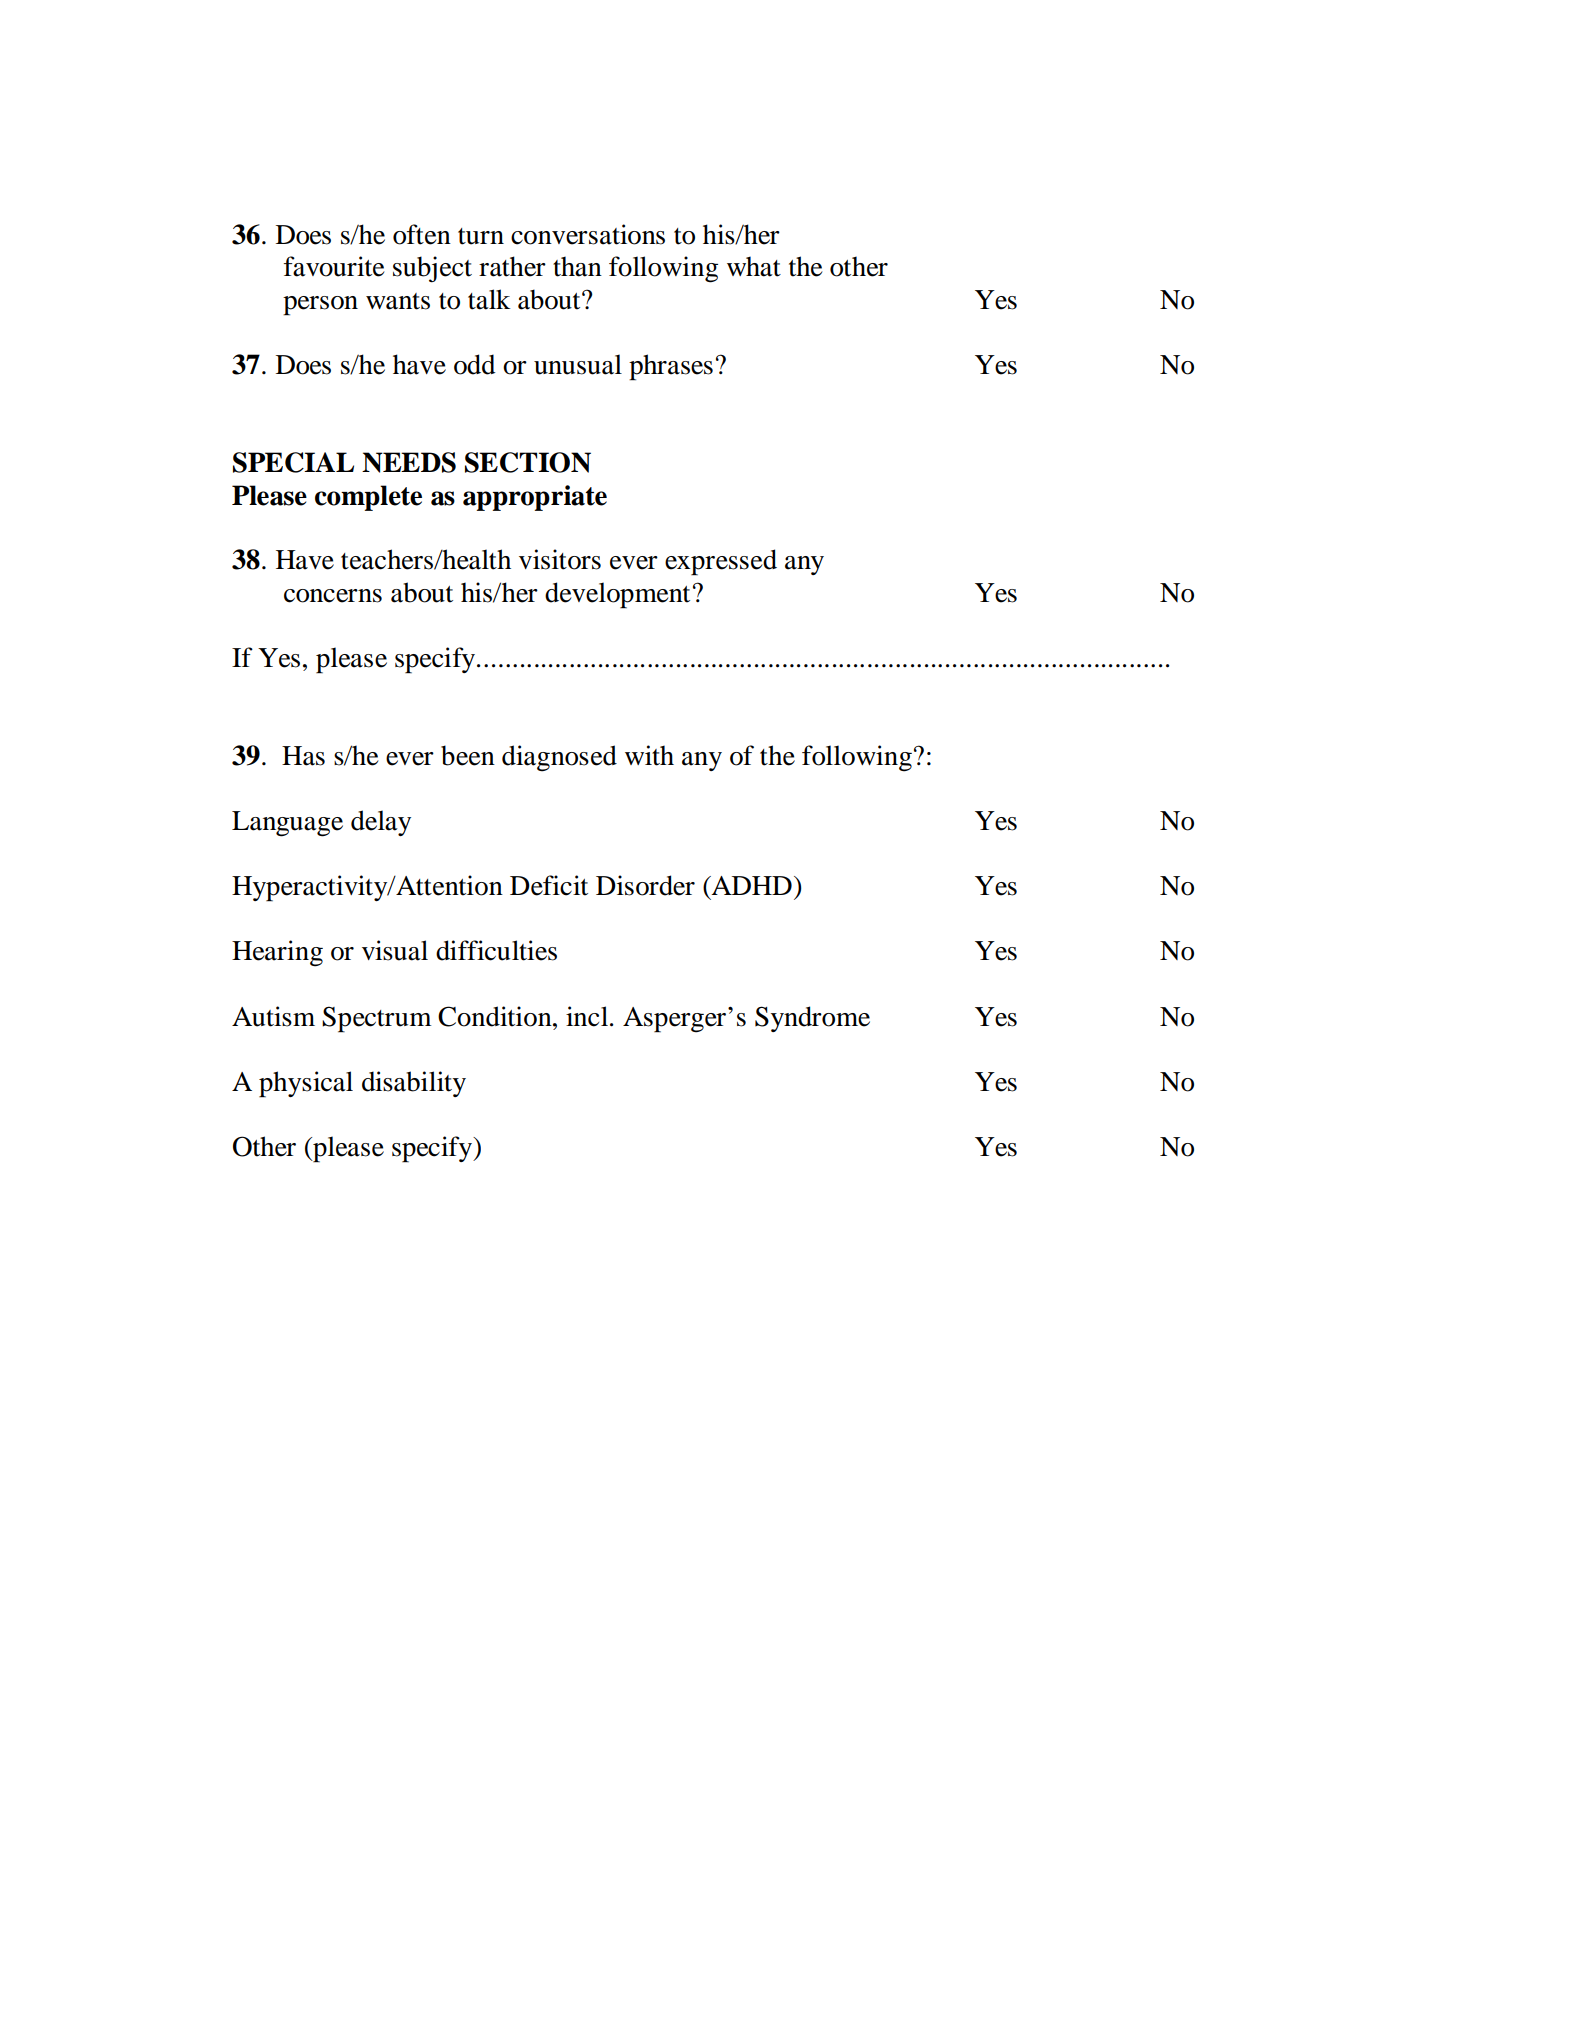 The height and width of the image is (2042, 1578). What do you see at coordinates (754, 266) in the image?
I see `what` at bounding box center [754, 266].
